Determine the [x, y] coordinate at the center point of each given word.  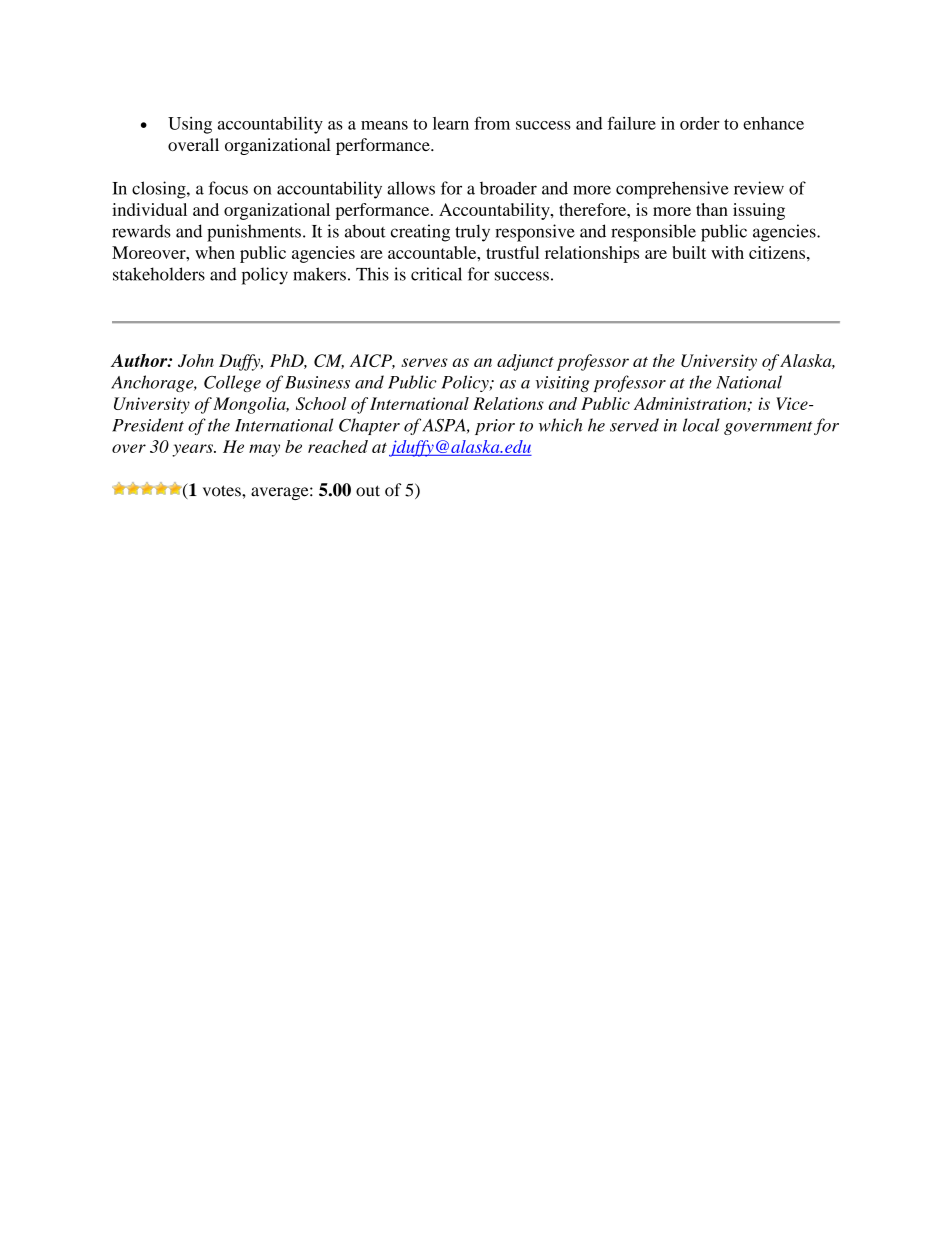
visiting [563, 384]
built [689, 252]
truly [472, 233]
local [701, 425]
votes [223, 491]
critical [436, 274]
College [232, 383]
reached [338, 446]
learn [451, 123]
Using [190, 125]
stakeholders [159, 274]
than [712, 209]
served [634, 425]
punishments [254, 233]
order [700, 123]
